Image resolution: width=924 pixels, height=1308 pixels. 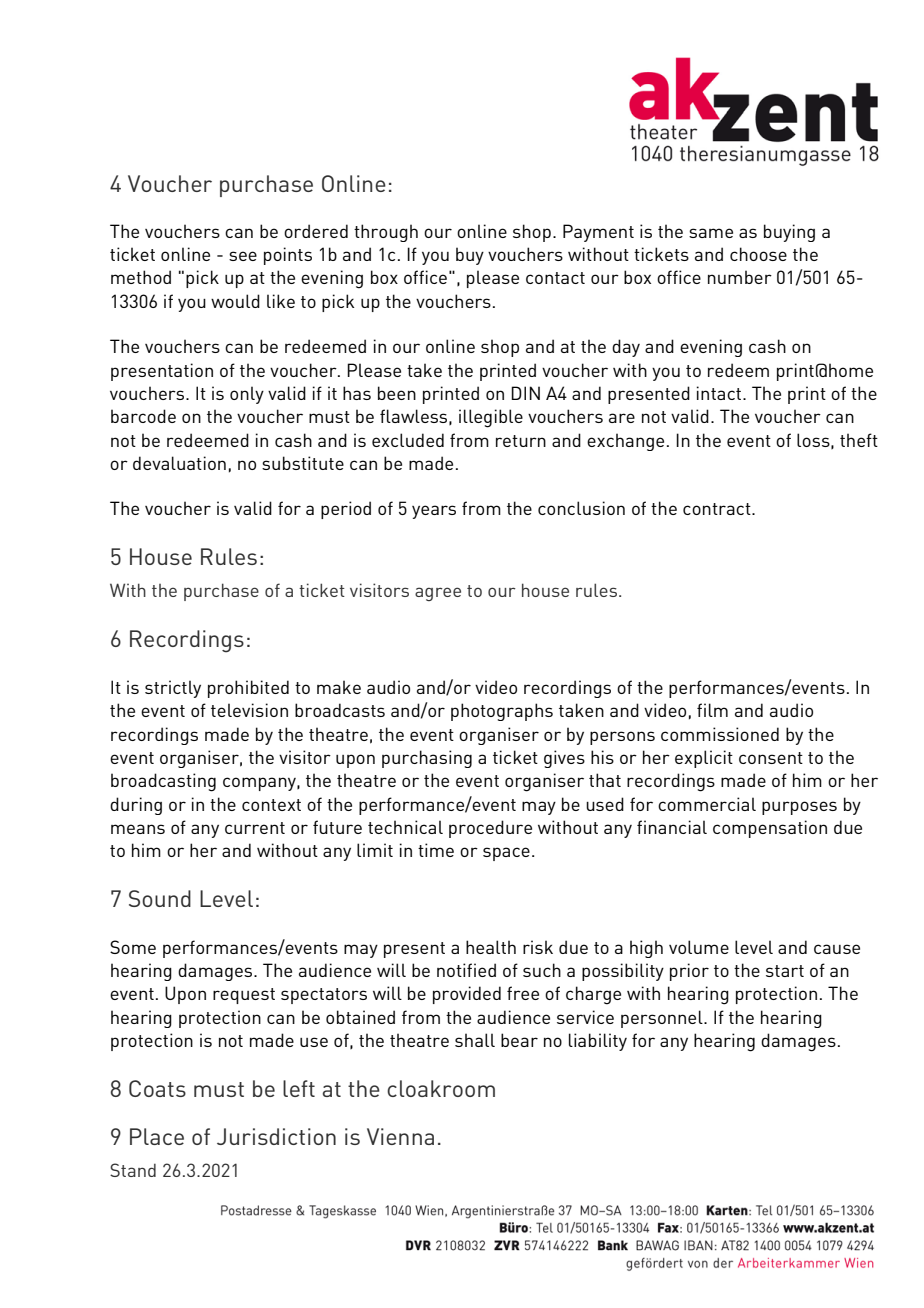 What do you see at coordinates (758, 254) in the document?
I see `choose` at bounding box center [758, 254].
